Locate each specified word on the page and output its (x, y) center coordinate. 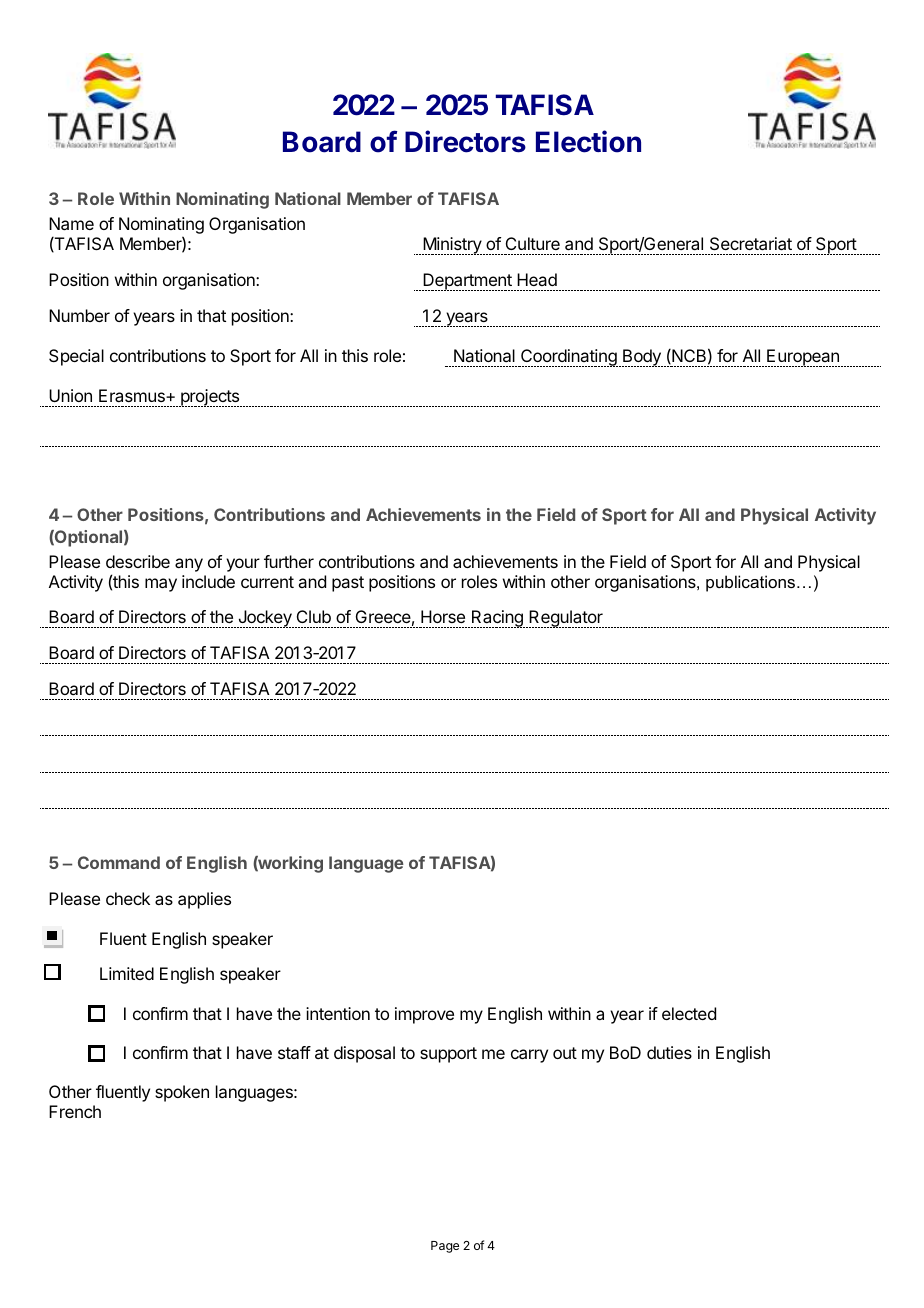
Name (71, 223)
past (348, 584)
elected (689, 1013)
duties (669, 1052)
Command (119, 862)
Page (445, 1247)
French (75, 1111)
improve (424, 1015)
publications (750, 583)
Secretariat (751, 243)
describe (138, 561)
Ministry (452, 246)
